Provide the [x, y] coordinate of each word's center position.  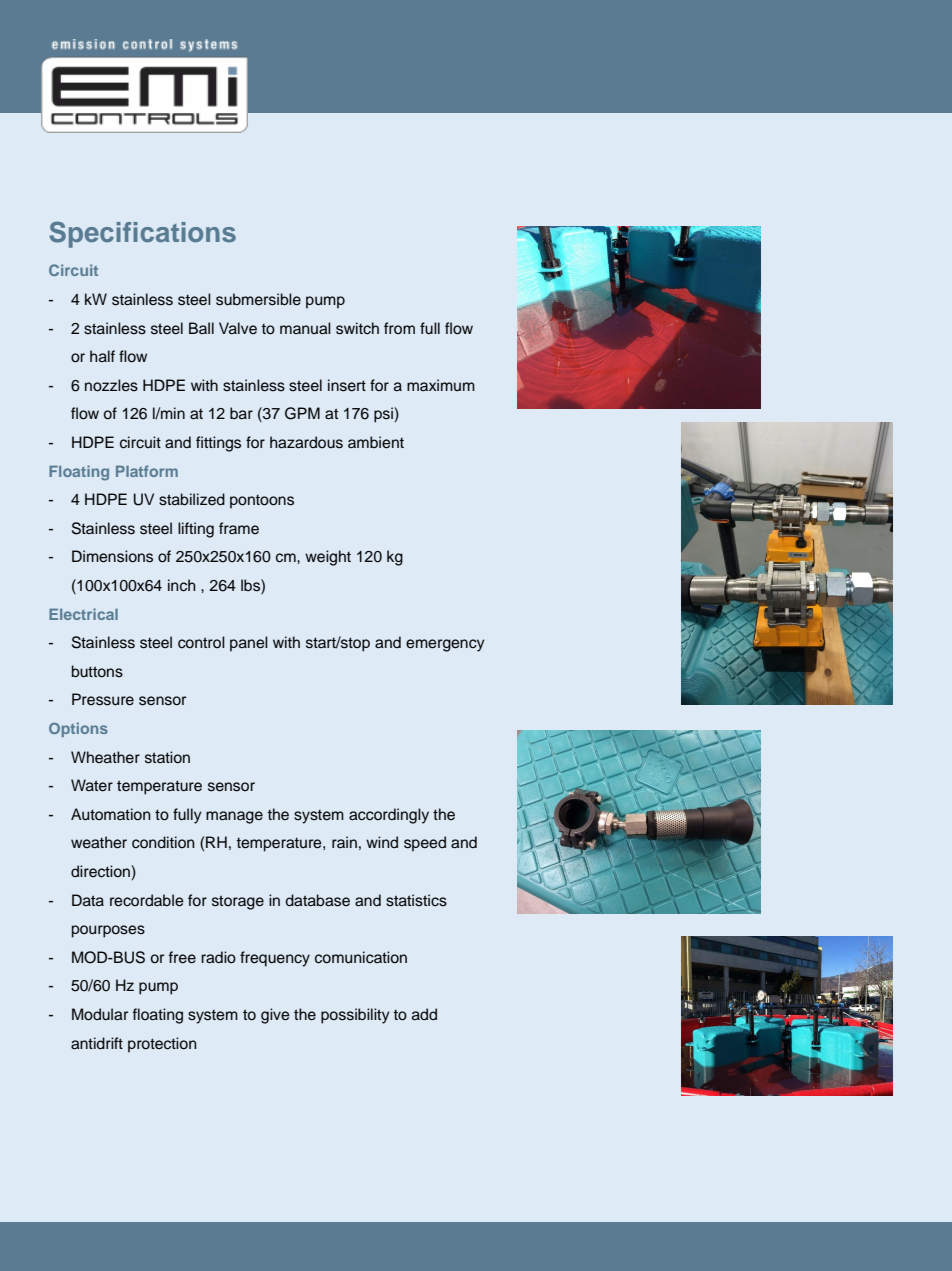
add [424, 1014]
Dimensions [112, 556]
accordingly [389, 816]
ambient [376, 442]
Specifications [142, 234]
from [399, 328]
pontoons [262, 502]
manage [234, 817]
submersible [258, 299]
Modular [100, 1014]
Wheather [105, 757]
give [275, 1016]
